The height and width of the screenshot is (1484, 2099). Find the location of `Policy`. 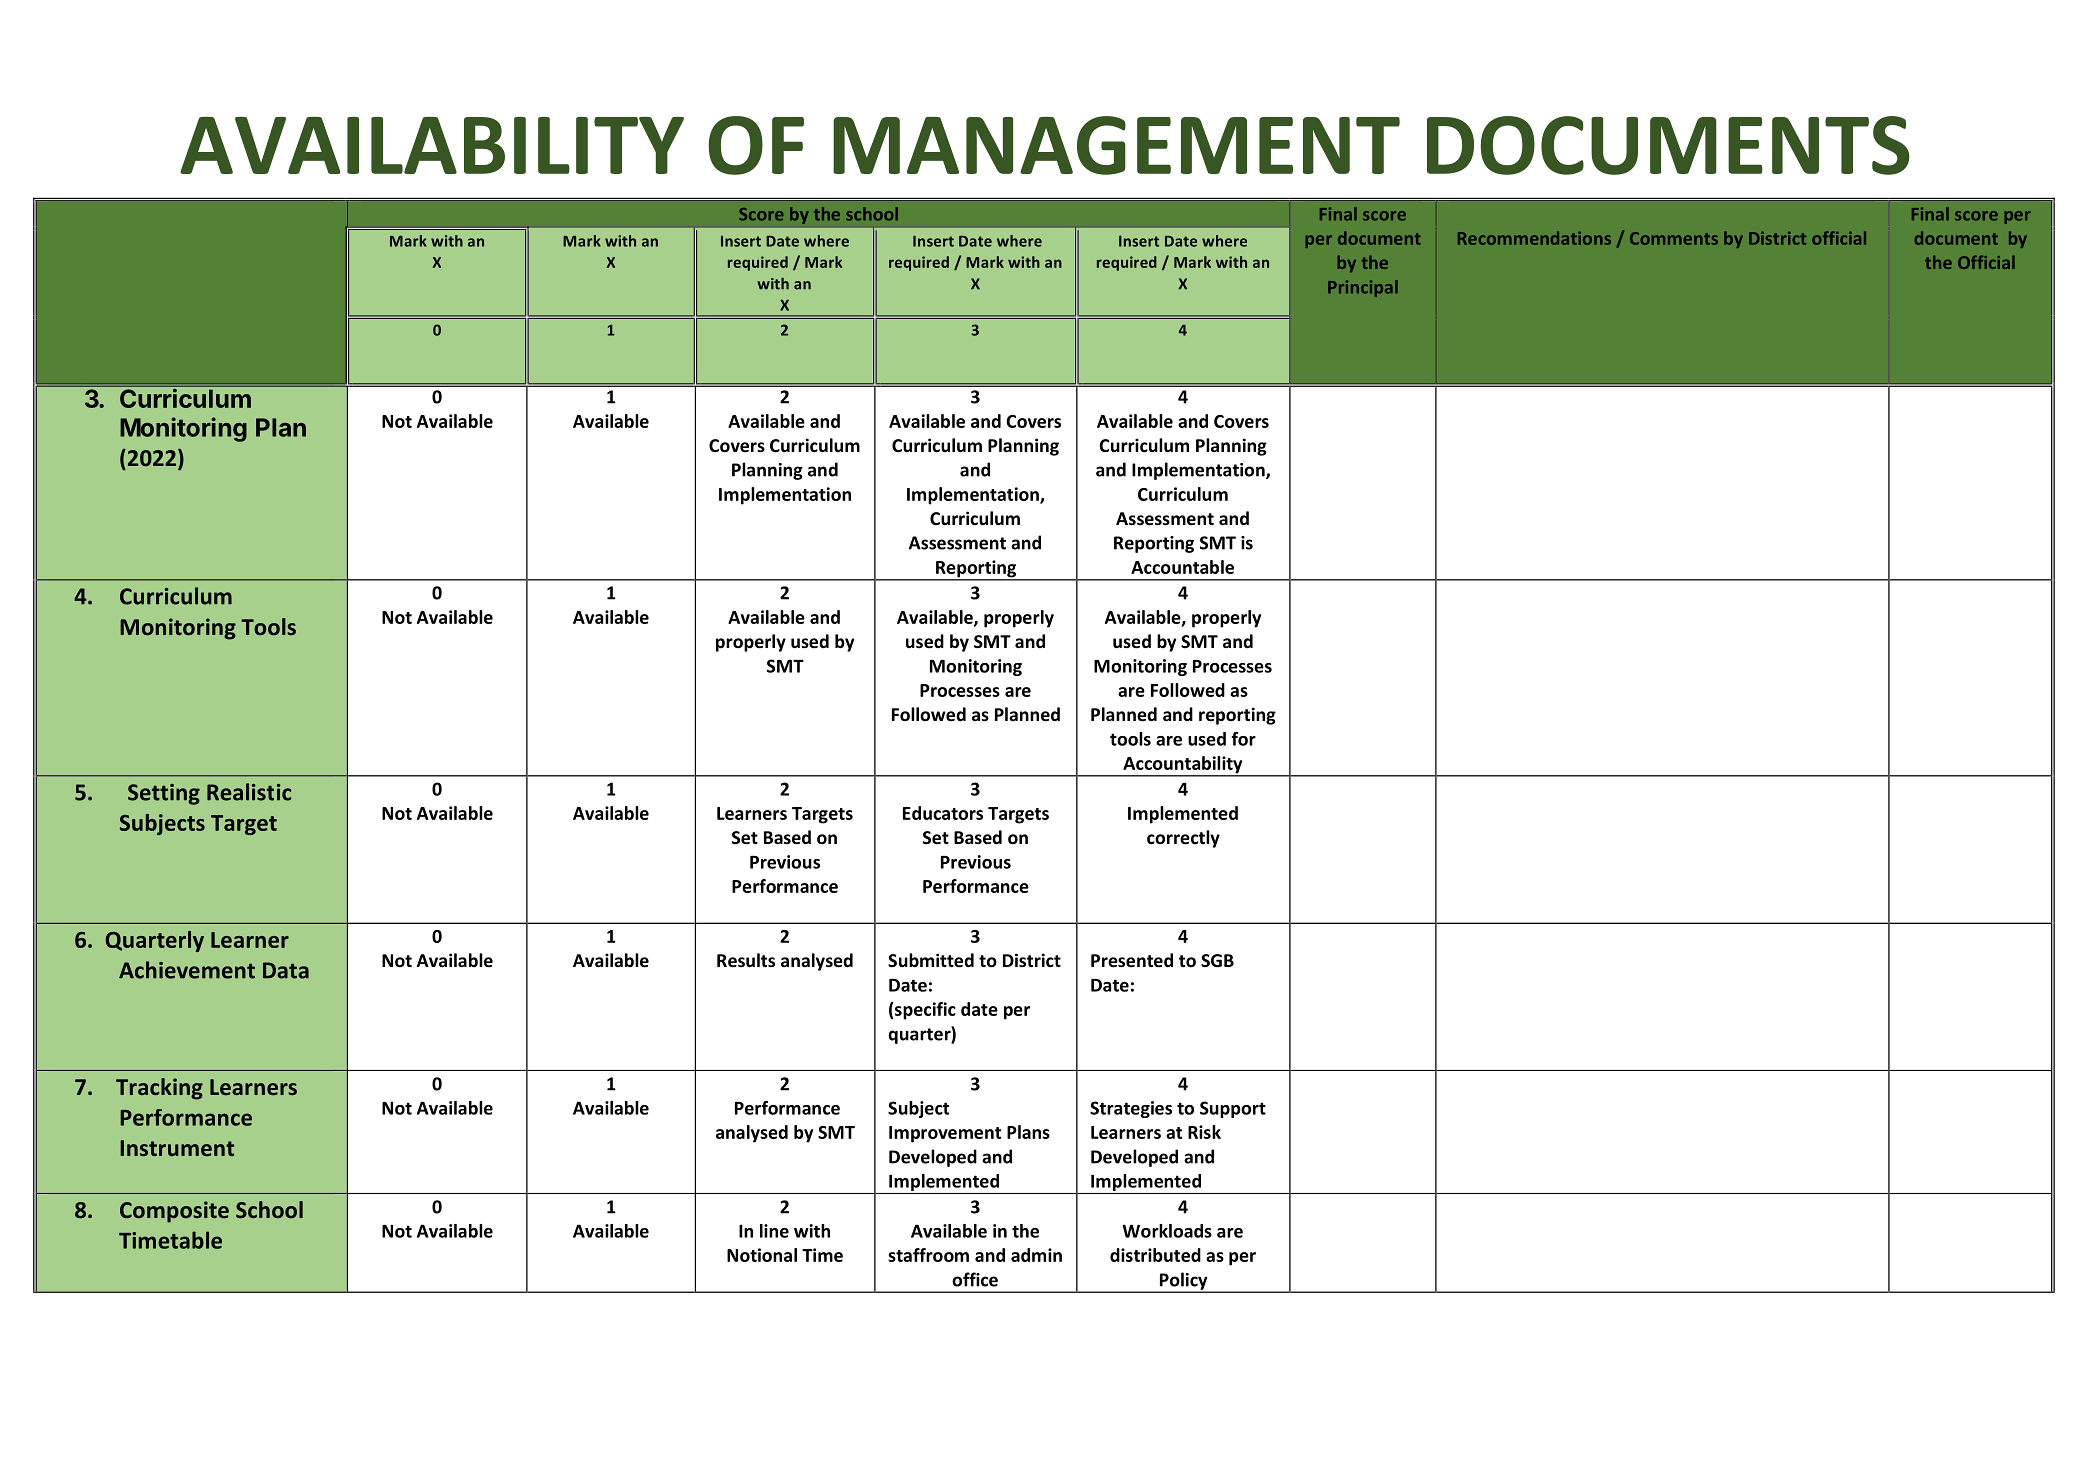

Policy is located at coordinates (1183, 1282).
